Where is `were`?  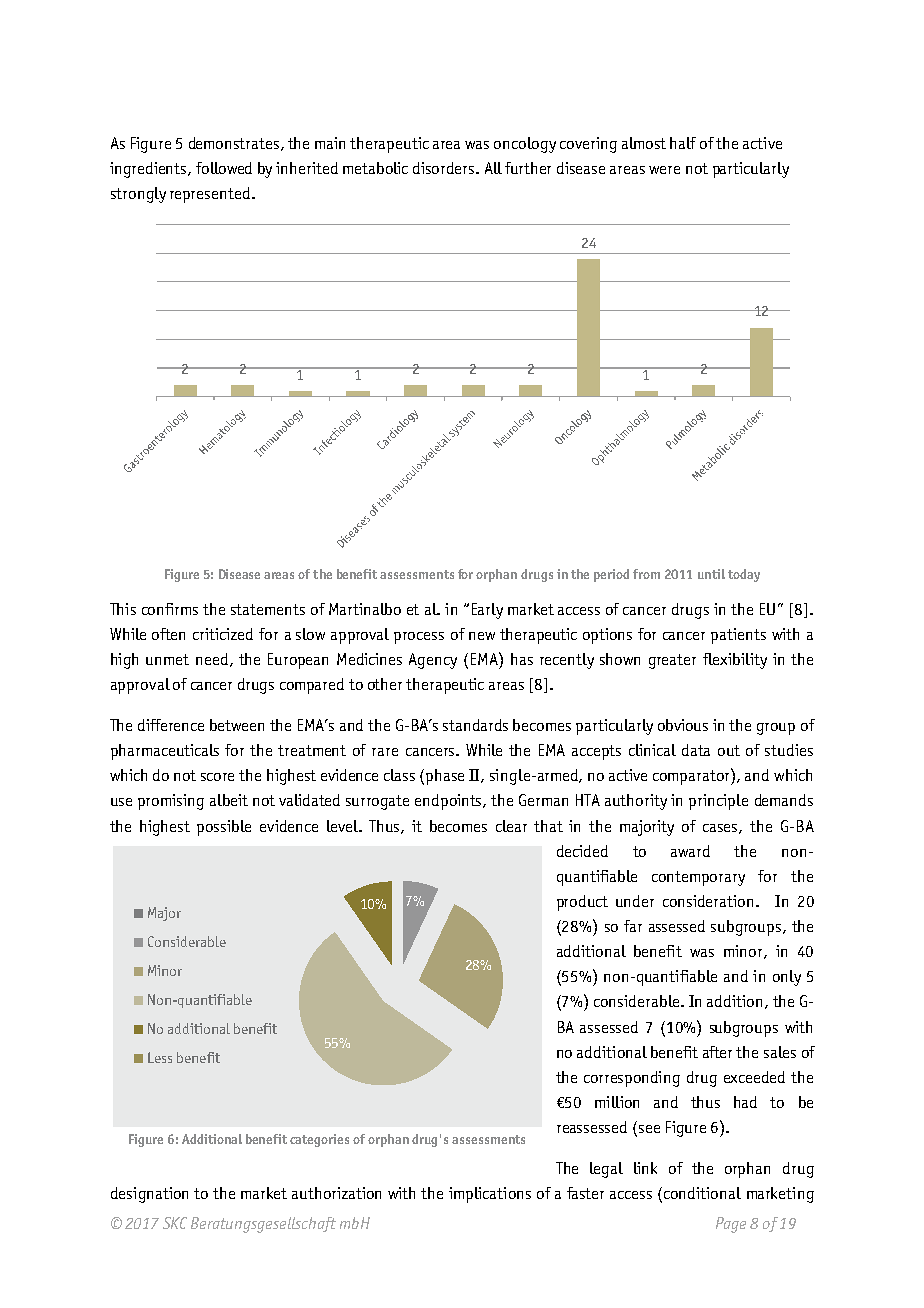
were is located at coordinates (664, 170).
